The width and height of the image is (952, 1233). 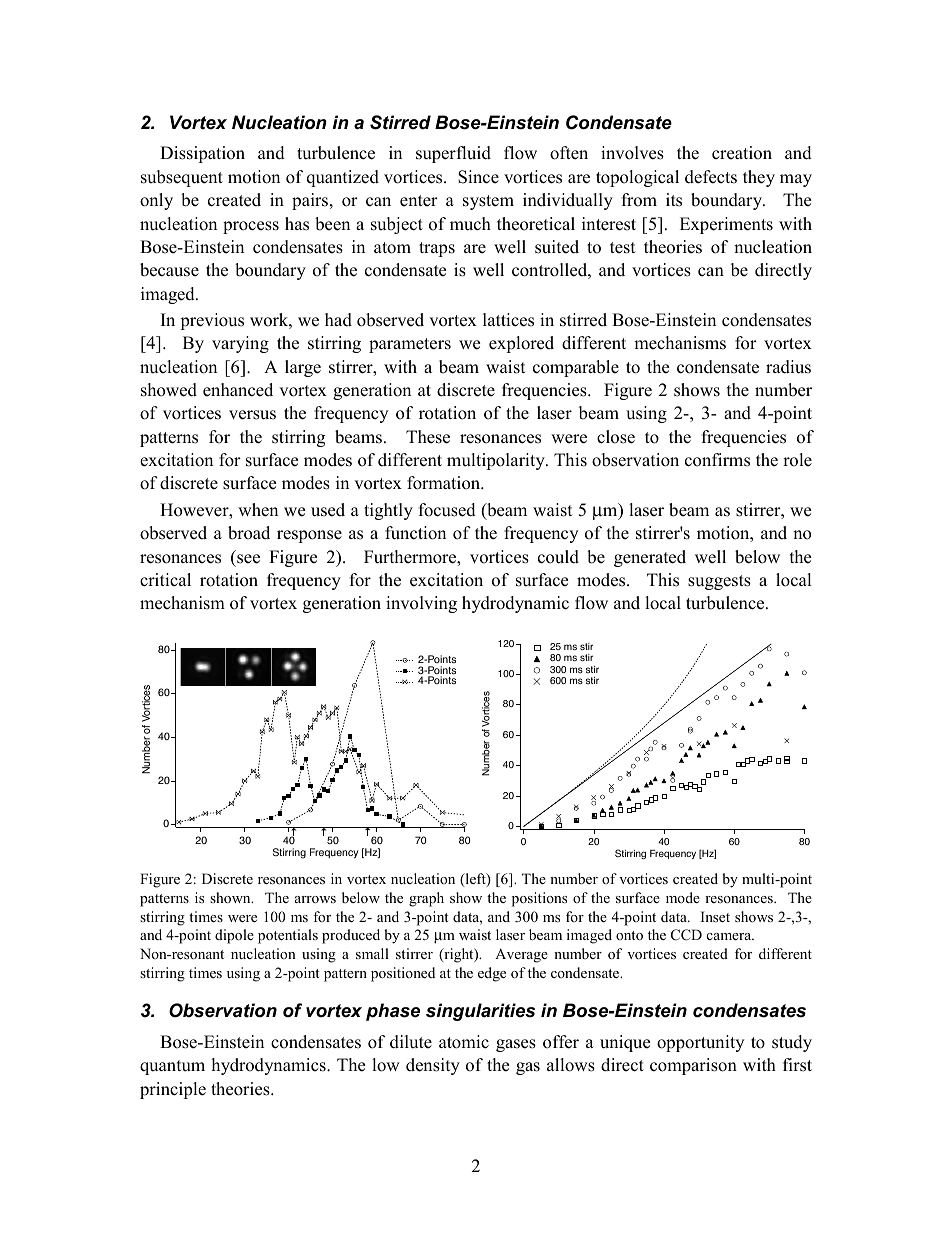 I want to click on These, so click(x=428, y=437).
